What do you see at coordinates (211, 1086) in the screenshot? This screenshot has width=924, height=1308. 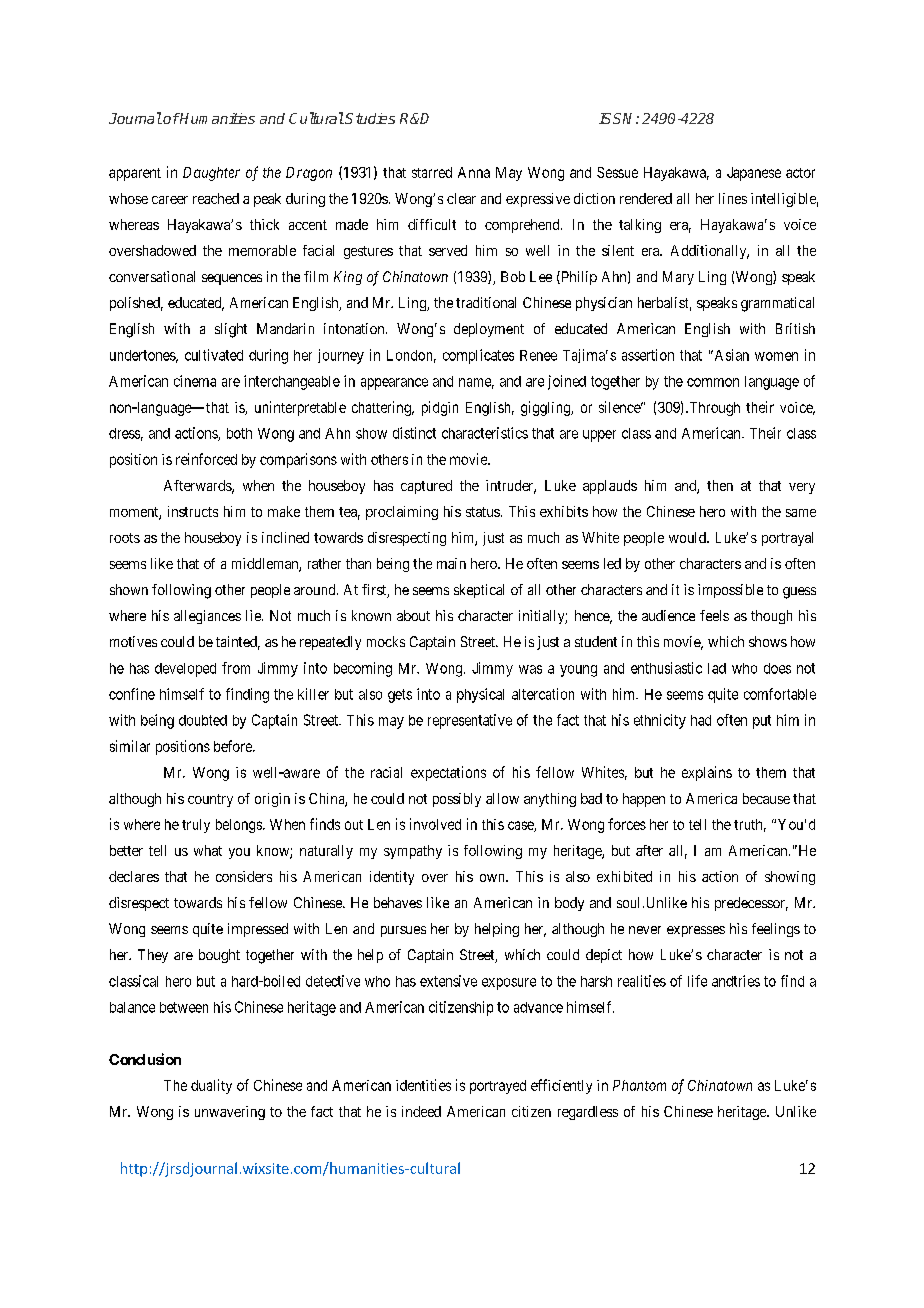 I see `duality` at bounding box center [211, 1086].
